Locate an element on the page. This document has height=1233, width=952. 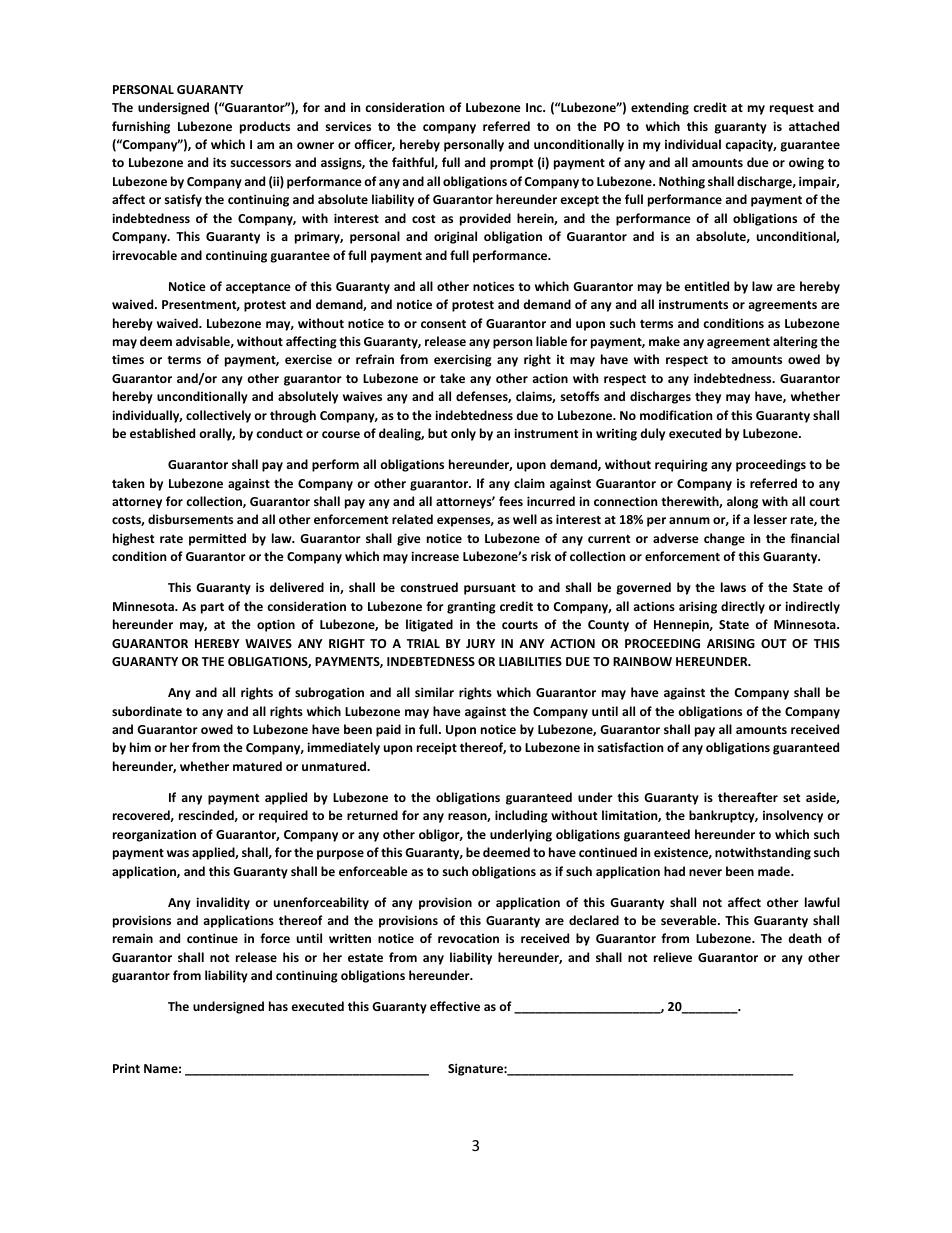
subordinate is located at coordinates (147, 711).
